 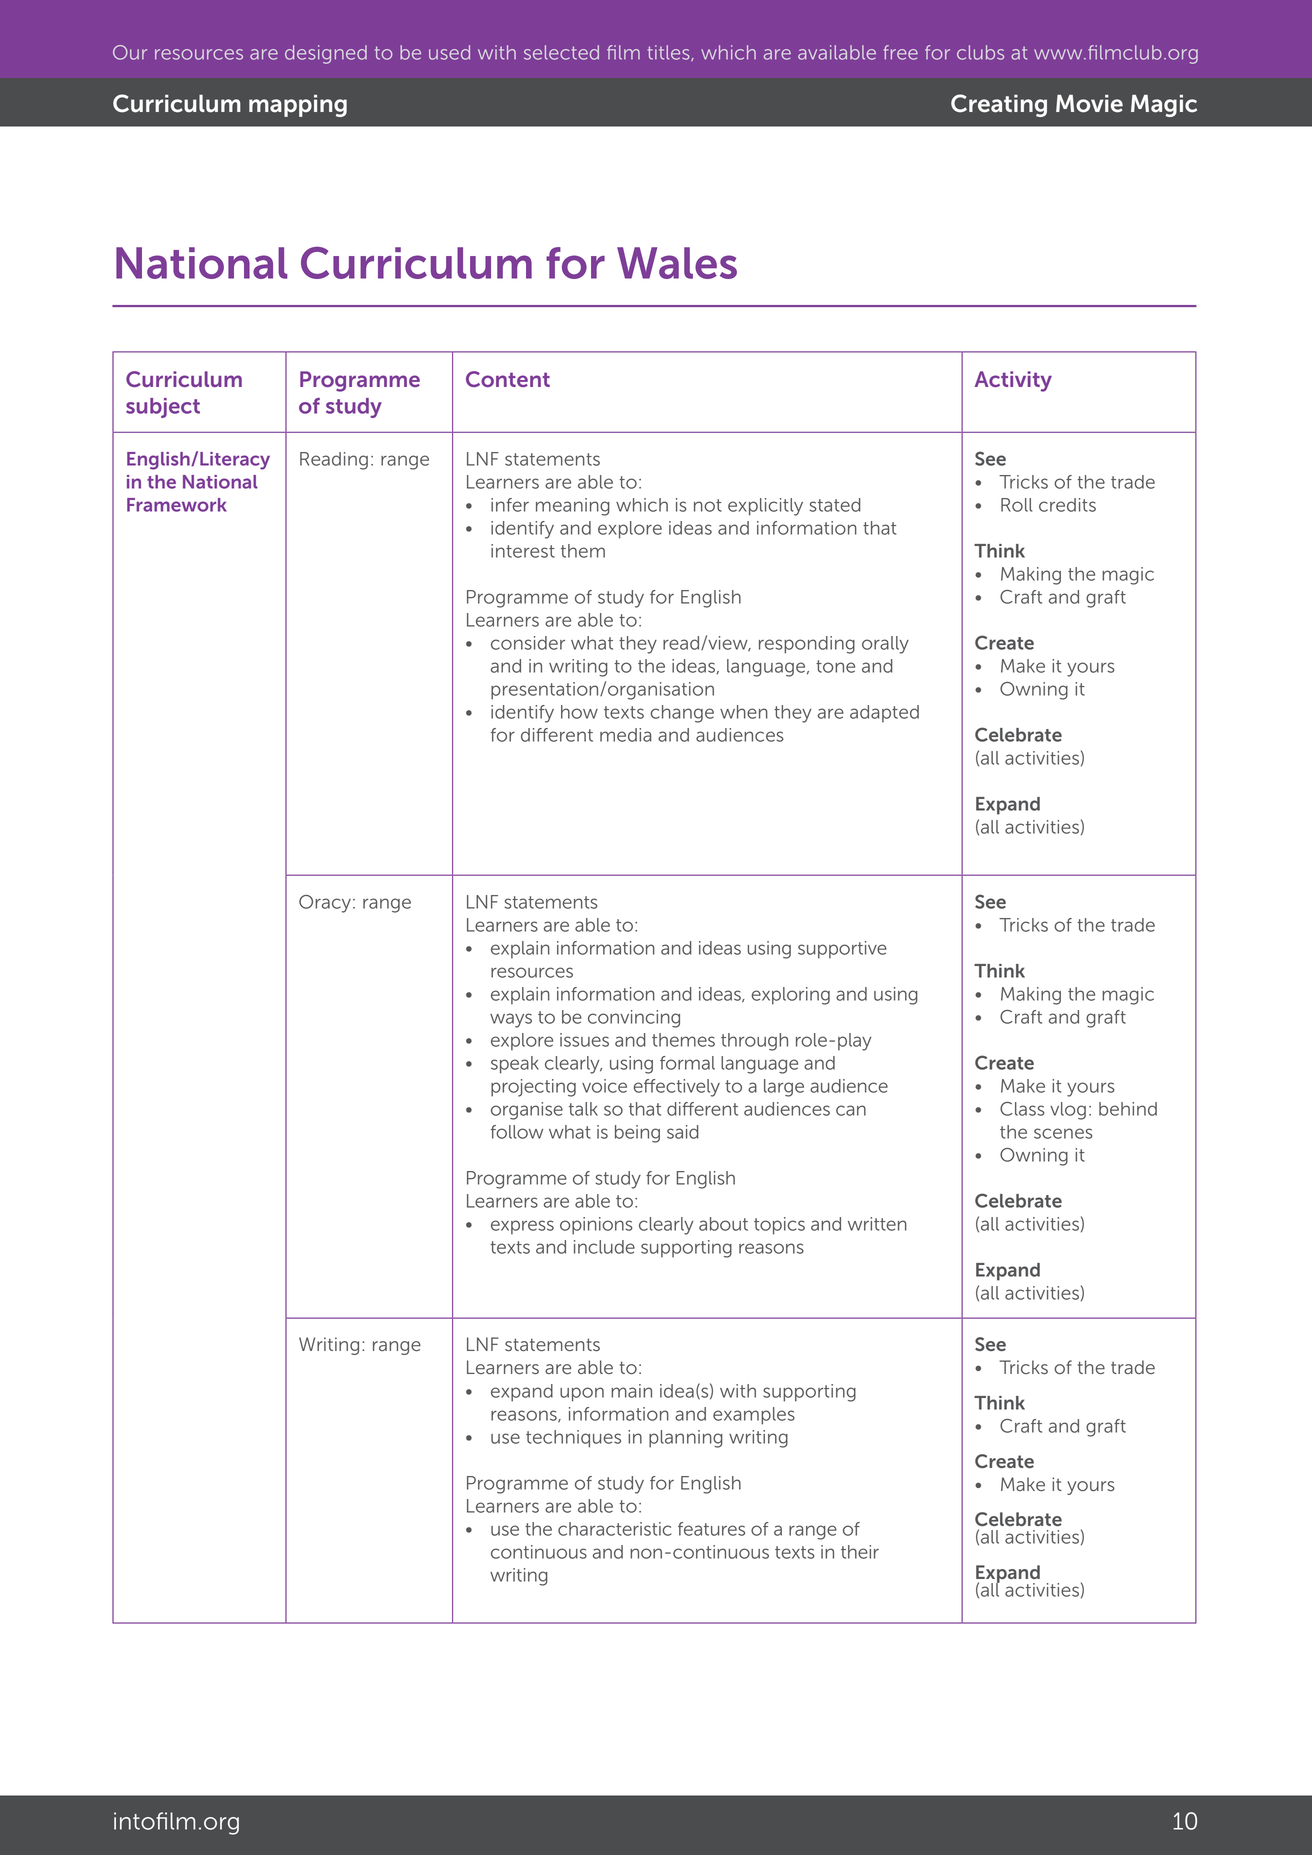 I want to click on titles, so click(x=670, y=53).
